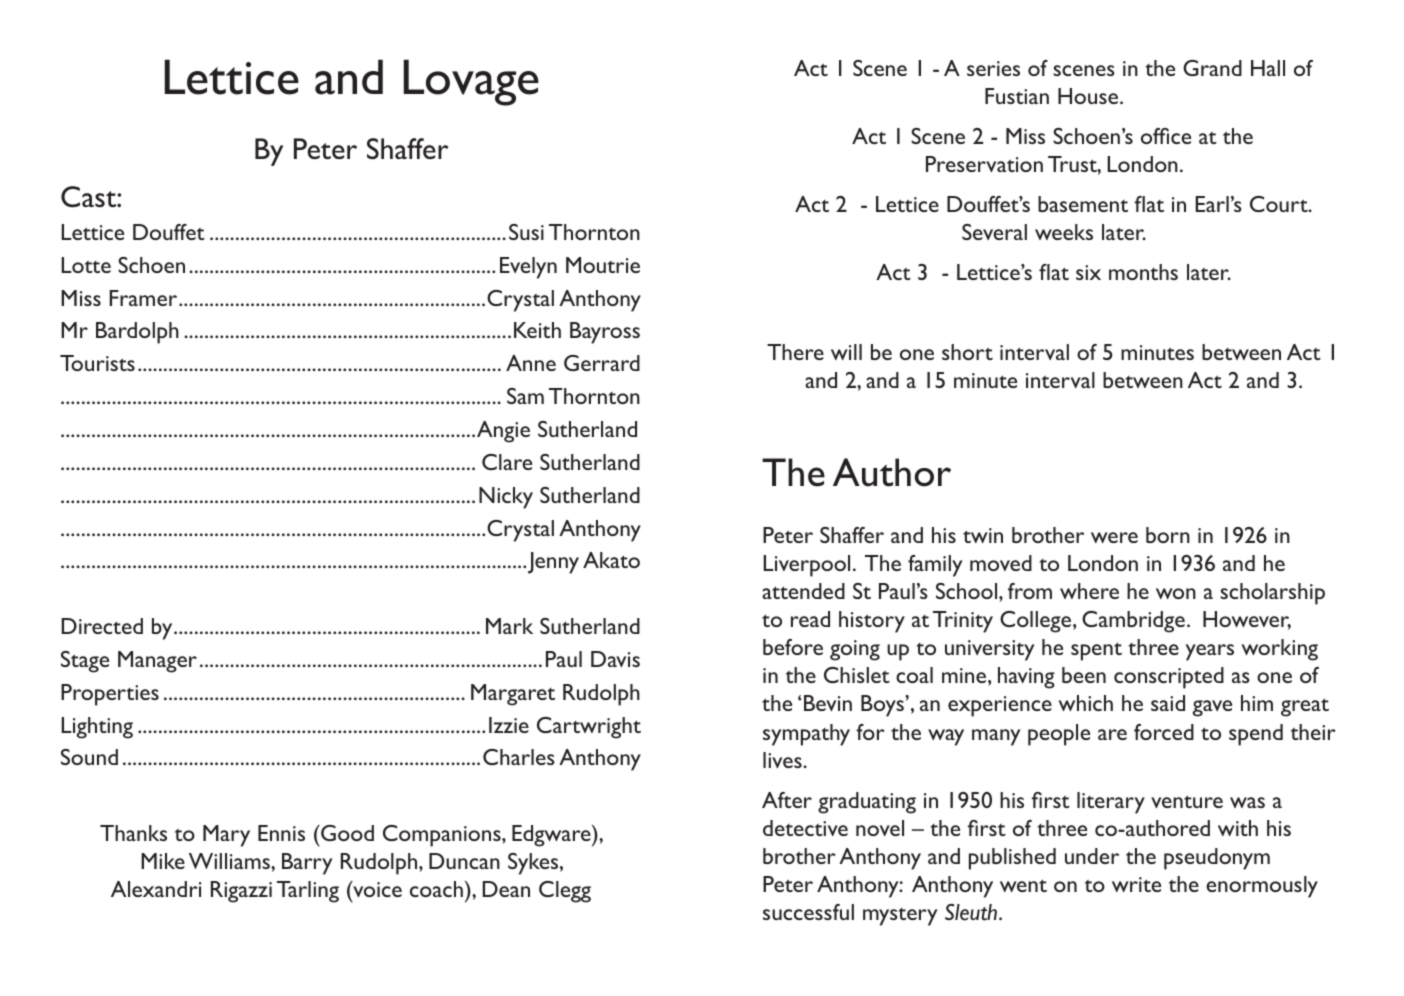  What do you see at coordinates (993, 68) in the image?
I see `series` at bounding box center [993, 68].
